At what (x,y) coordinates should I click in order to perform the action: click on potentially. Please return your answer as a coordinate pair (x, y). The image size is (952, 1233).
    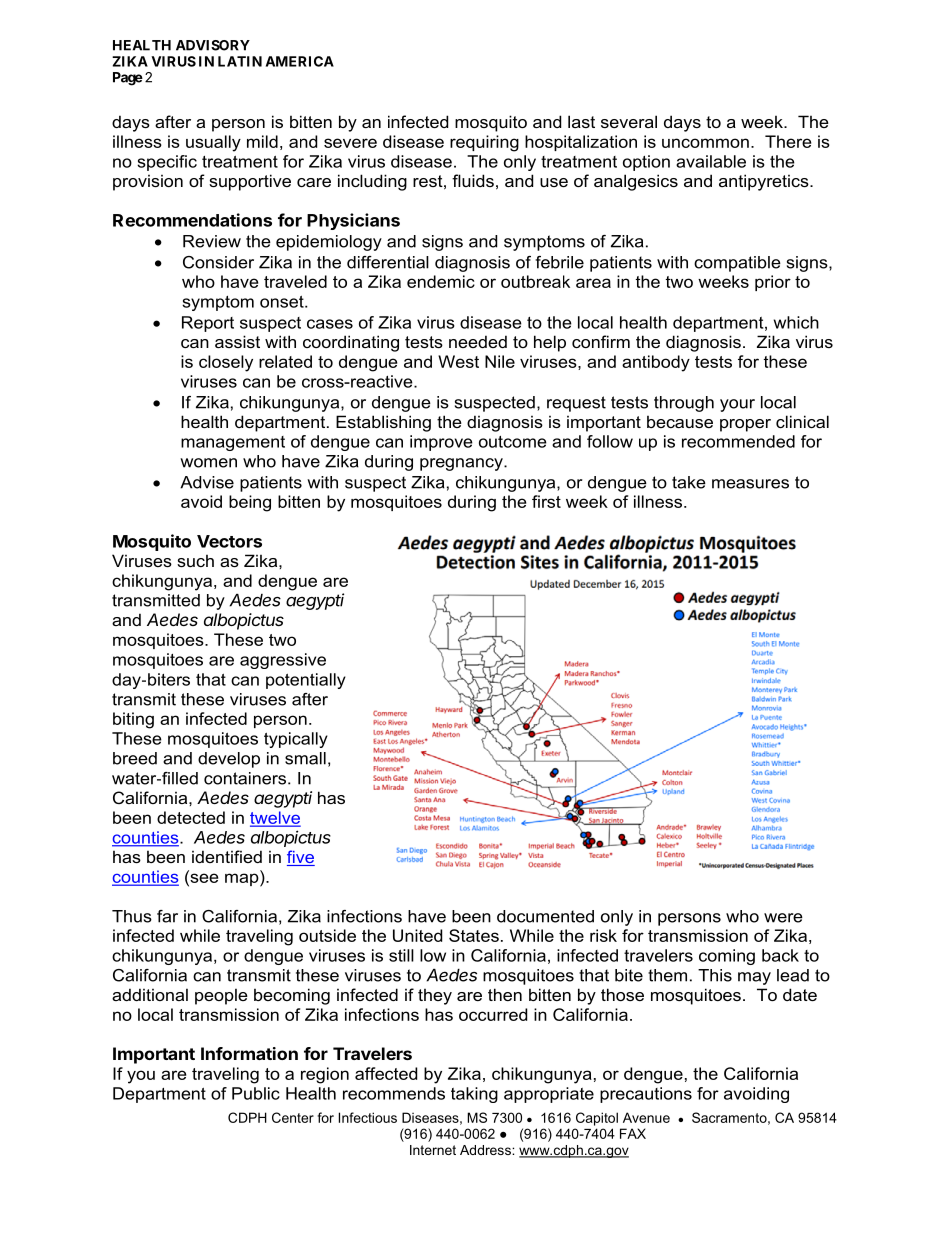
    Looking at the image, I should click on (306, 681).
